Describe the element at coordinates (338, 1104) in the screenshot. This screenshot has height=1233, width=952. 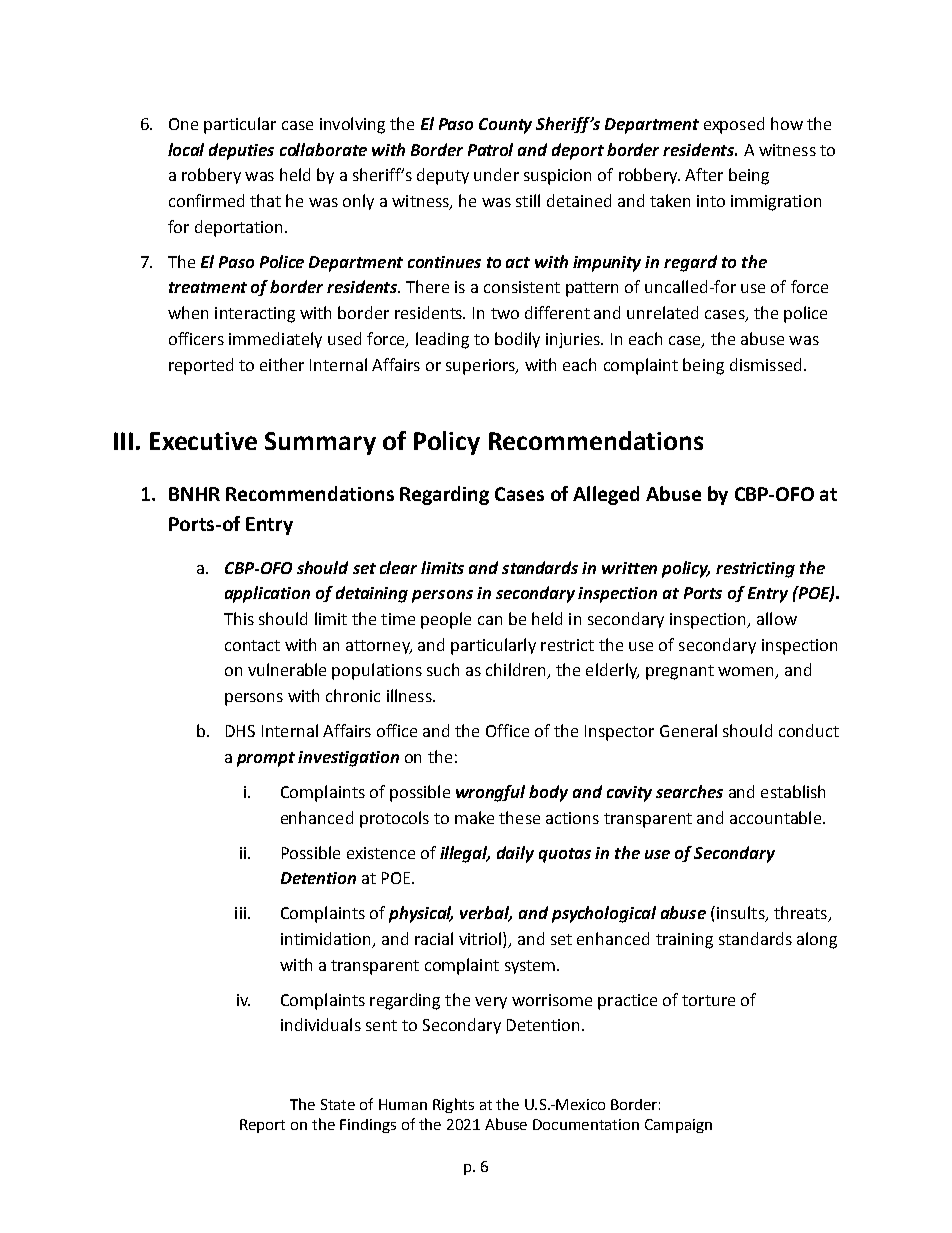
I see `State` at that location.
